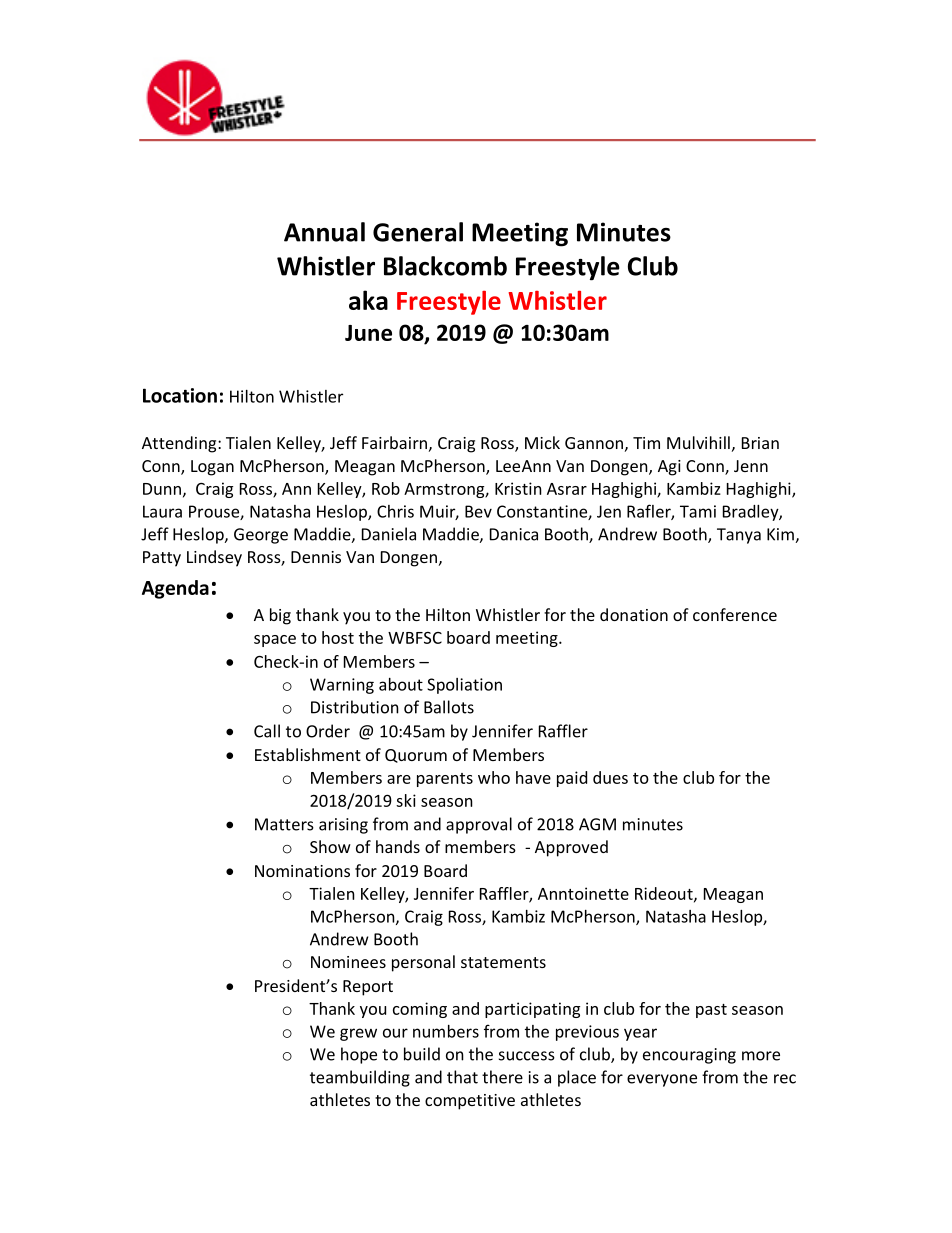  Describe the element at coordinates (418, 232) in the document. I see `General` at that location.
